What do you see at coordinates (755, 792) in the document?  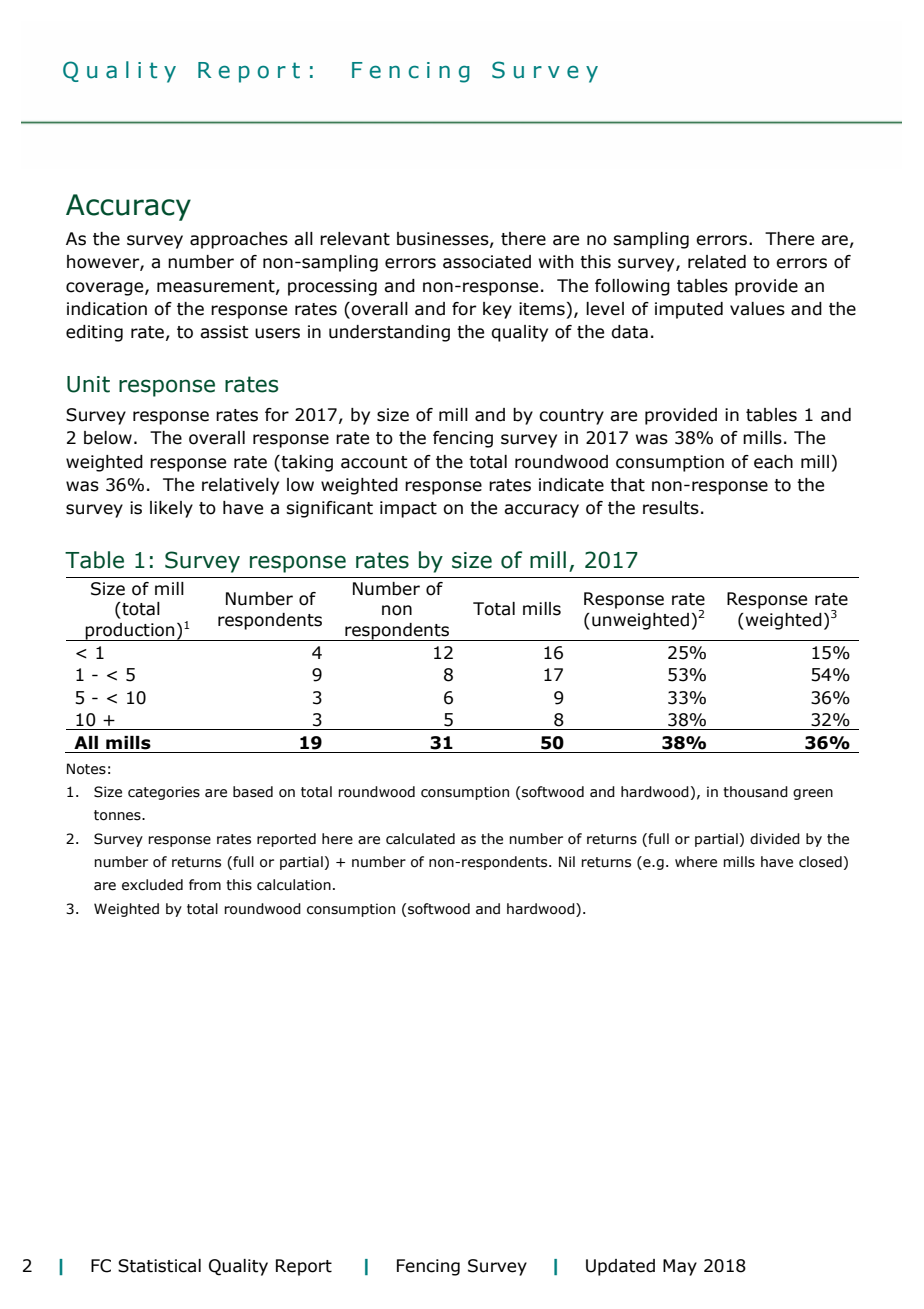 I see `thousand` at bounding box center [755, 792].
